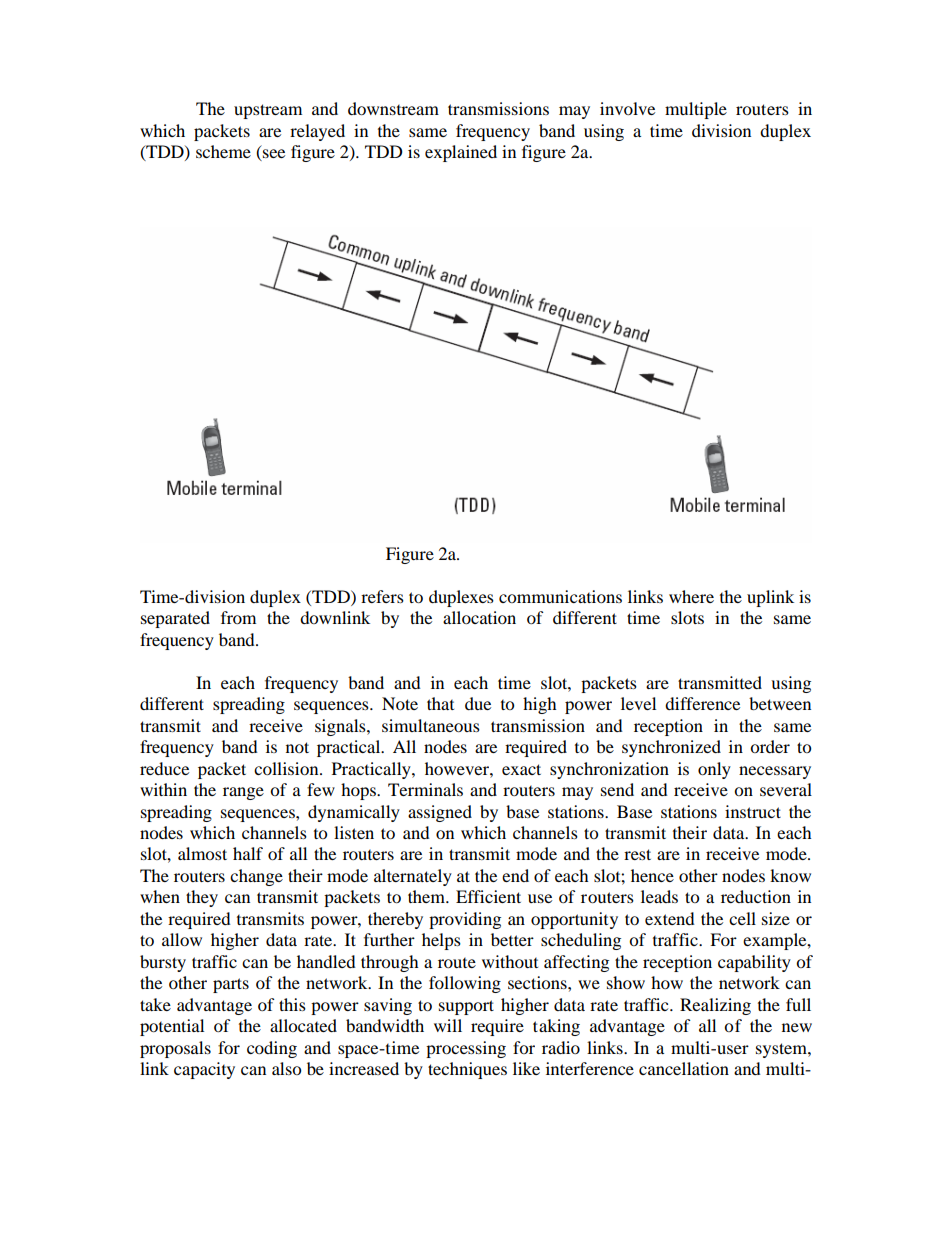 The image size is (952, 1233). What do you see at coordinates (273, 155) in the image?
I see `see` at bounding box center [273, 155].
